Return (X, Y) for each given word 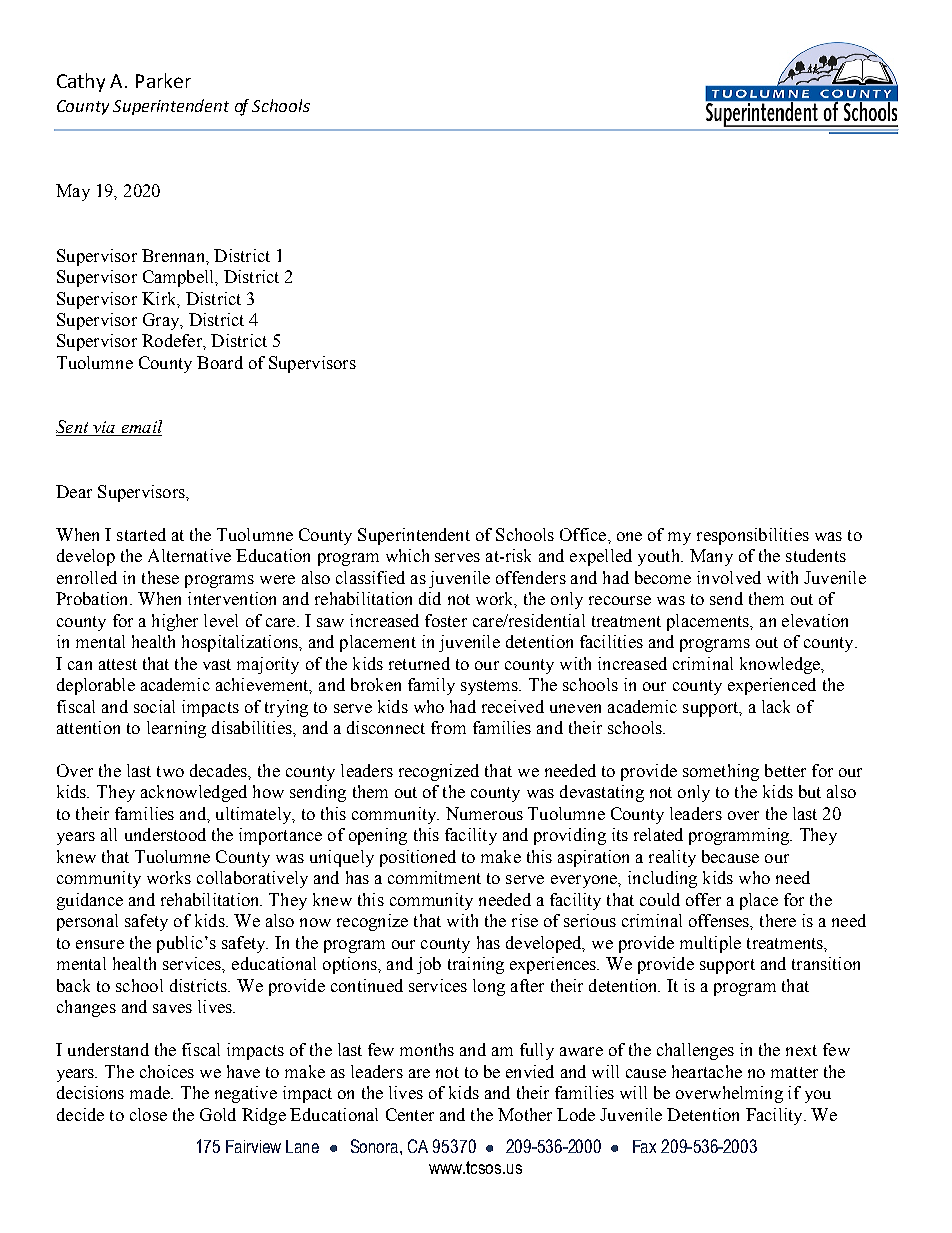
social (154, 706)
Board (220, 362)
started (141, 534)
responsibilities (753, 536)
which (407, 555)
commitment (434, 877)
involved (729, 577)
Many (711, 557)
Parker (163, 80)
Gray (162, 321)
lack (776, 706)
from (448, 727)
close (148, 1114)
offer (703, 899)
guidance (90, 901)
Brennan (174, 255)
